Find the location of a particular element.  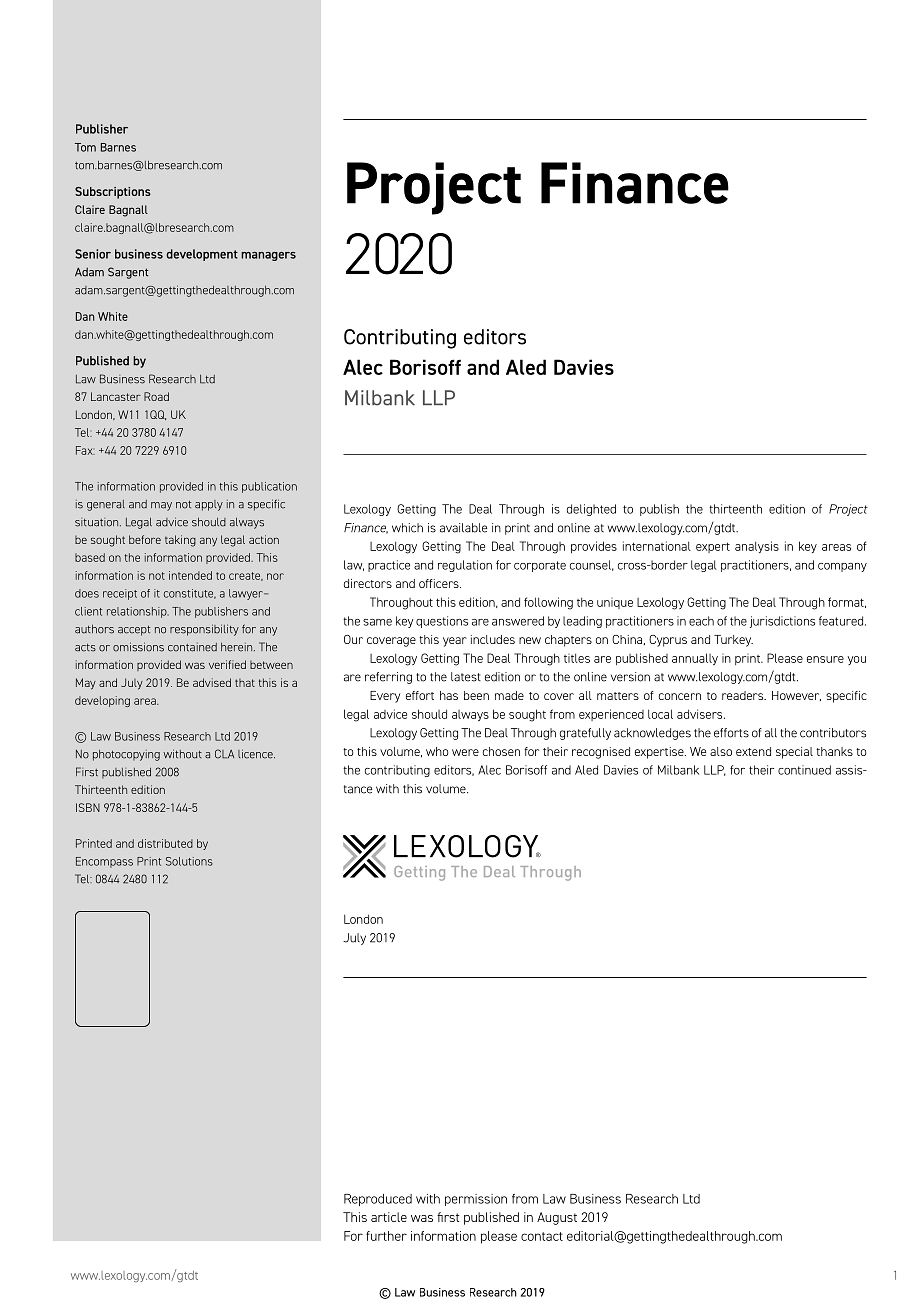

continued is located at coordinates (804, 770).
